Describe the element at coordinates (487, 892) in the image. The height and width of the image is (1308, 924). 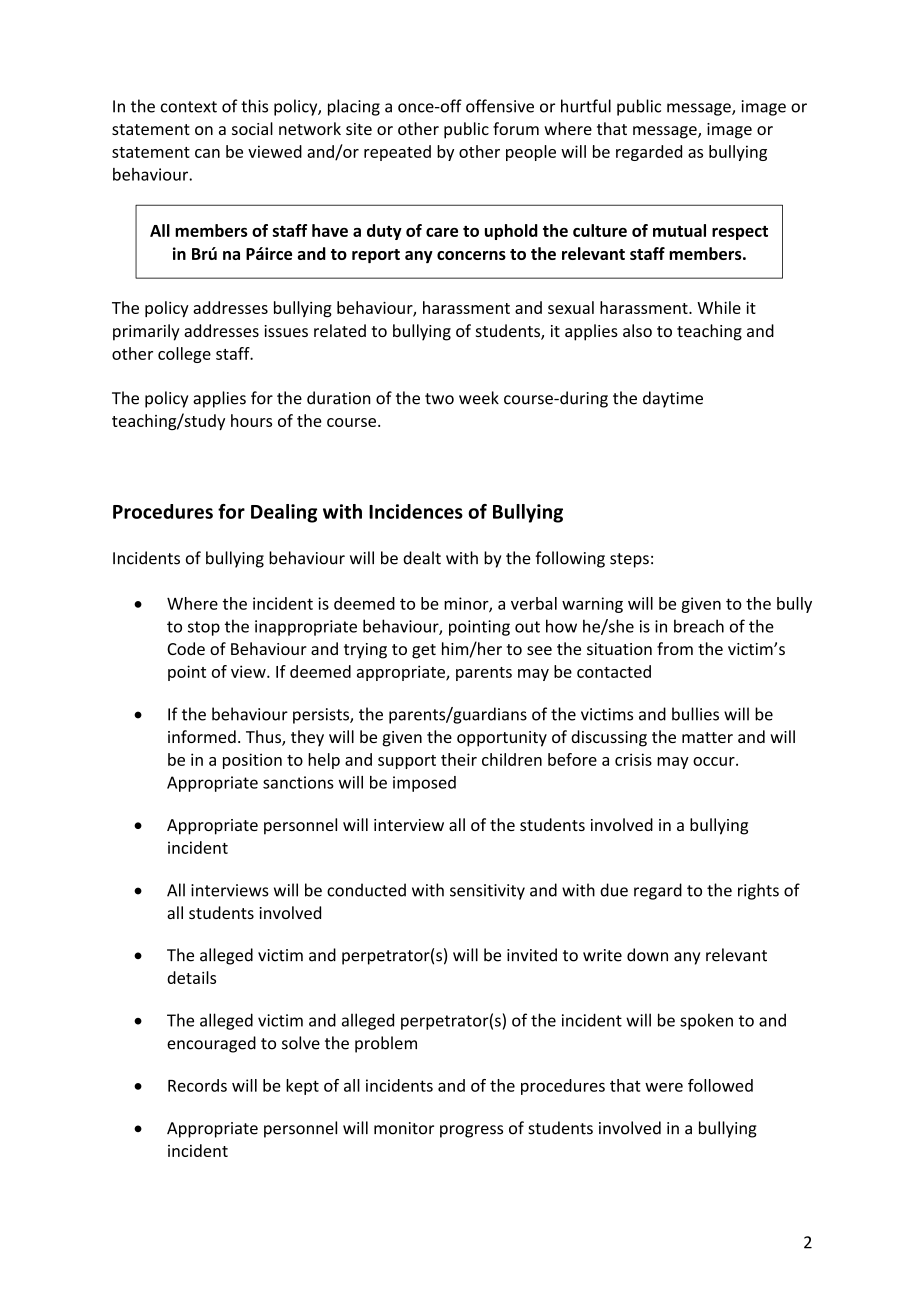
I see `sensitivity` at that location.
